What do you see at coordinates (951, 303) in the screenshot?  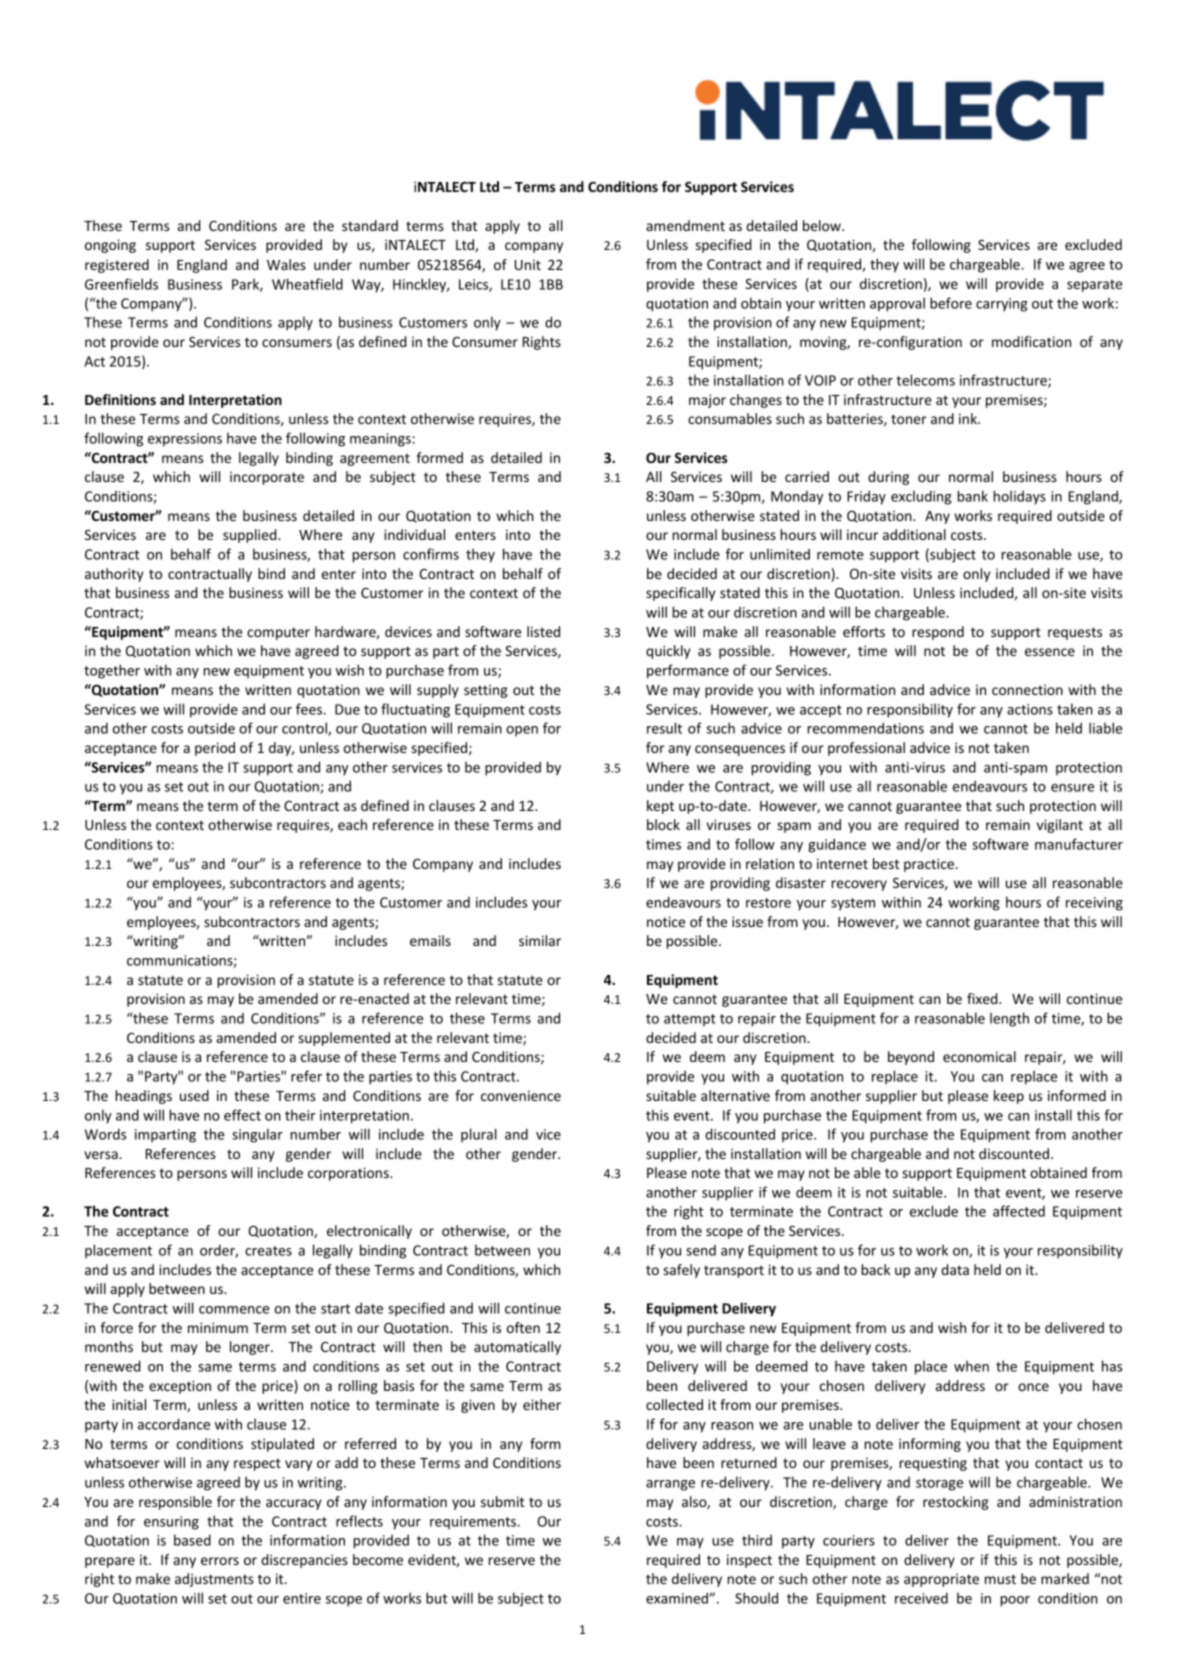 I see `before` at bounding box center [951, 303].
